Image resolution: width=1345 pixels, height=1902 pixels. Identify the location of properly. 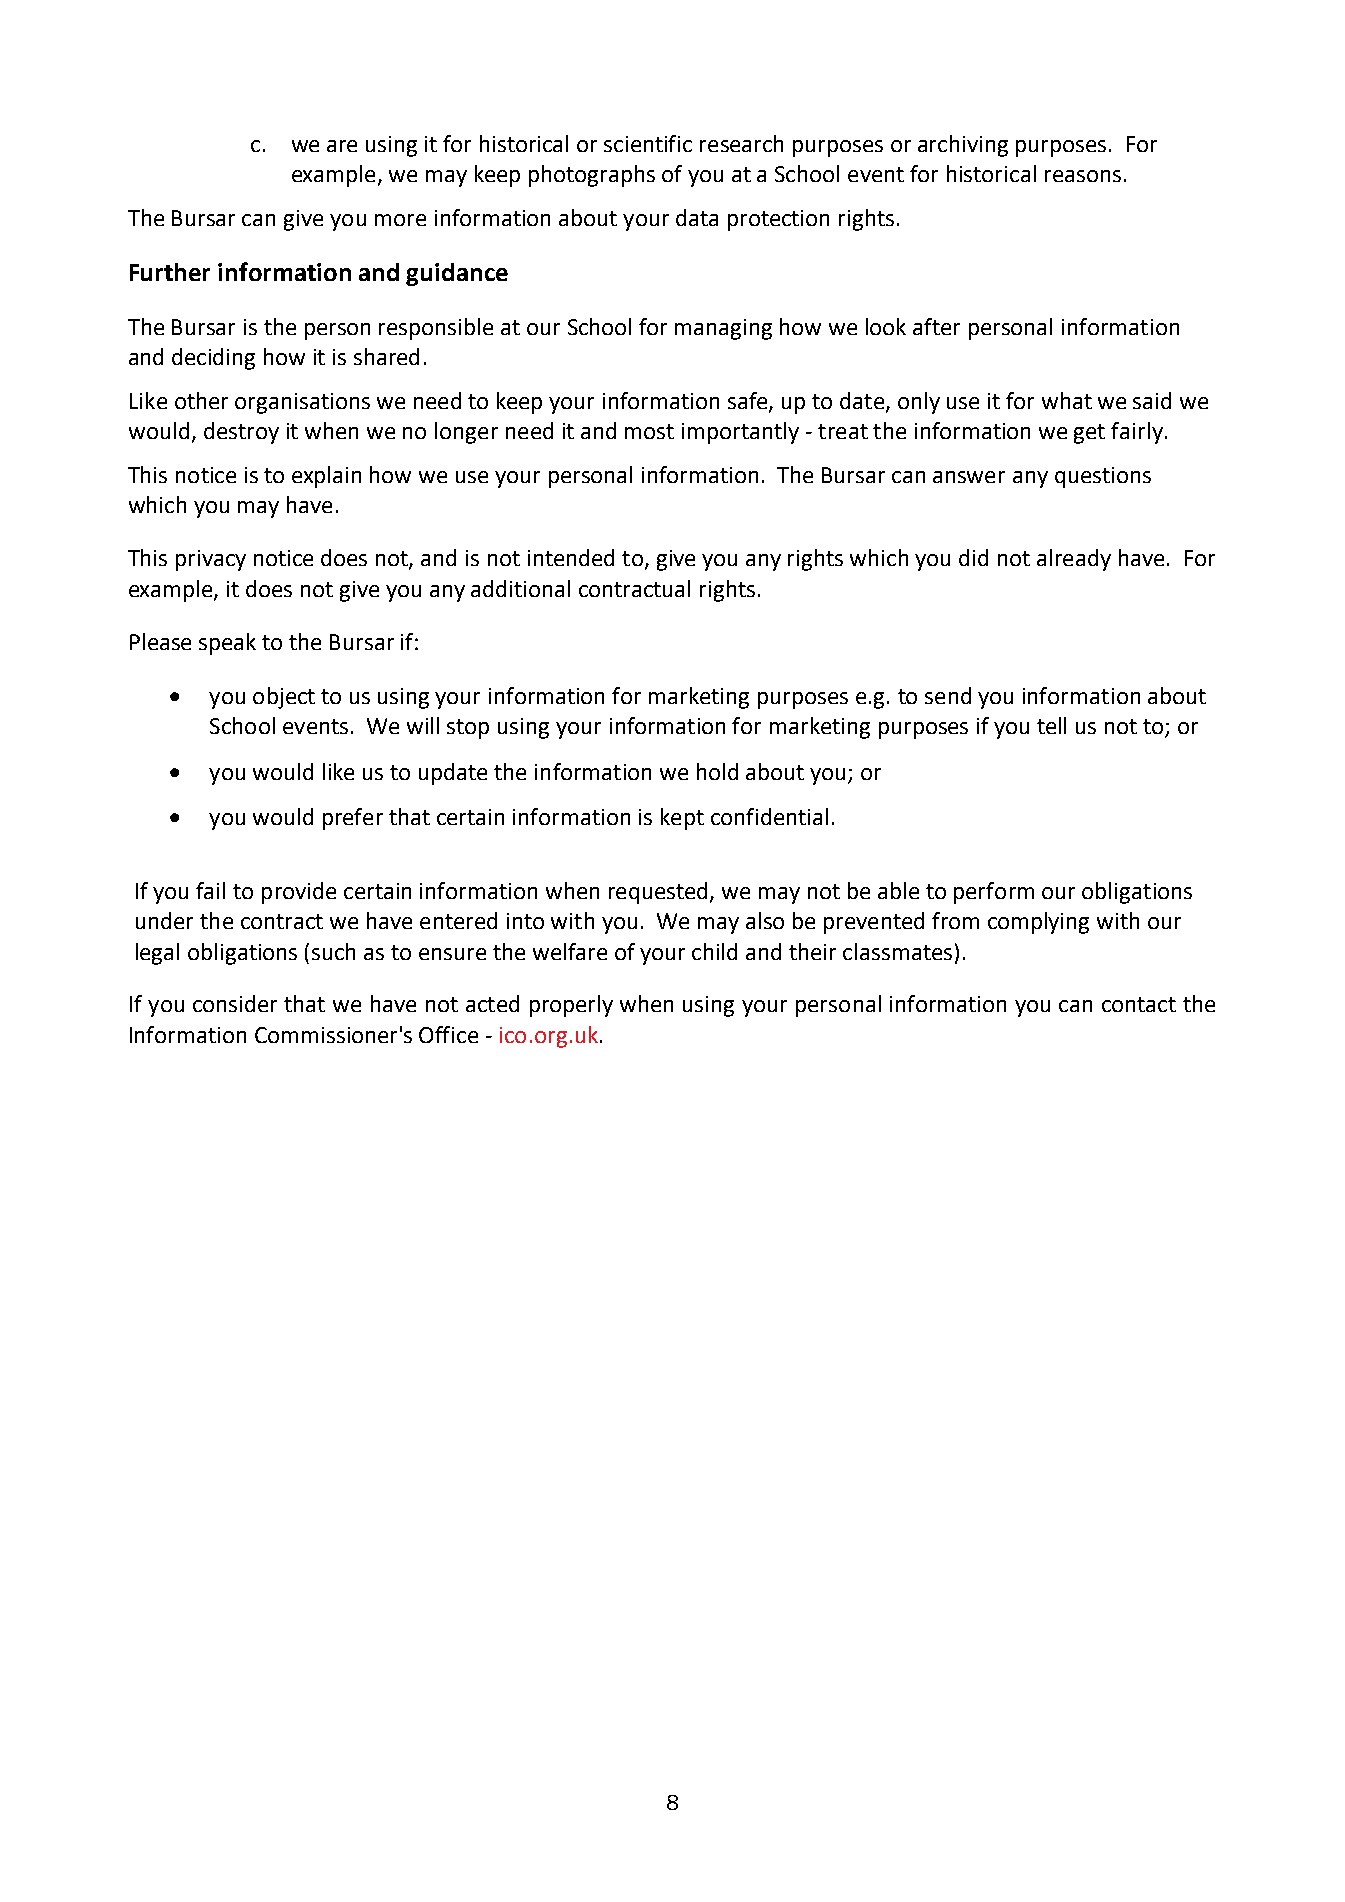
(571, 1006).
